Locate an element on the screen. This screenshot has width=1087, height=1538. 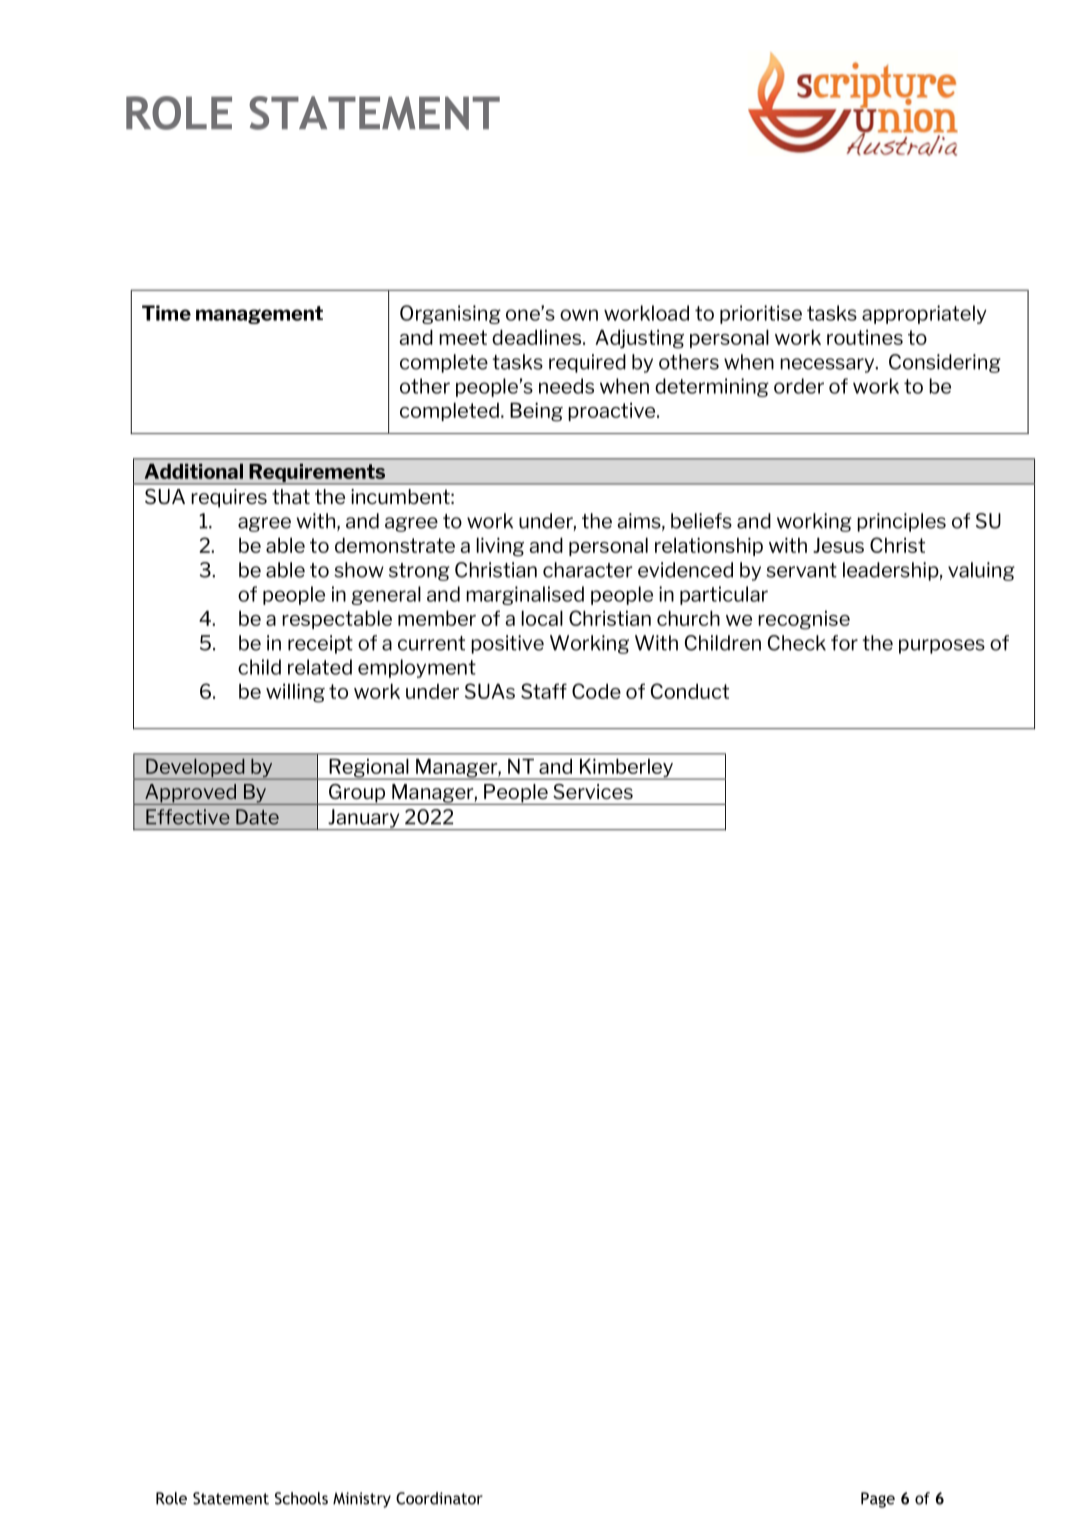
Schools is located at coordinates (301, 1498).
